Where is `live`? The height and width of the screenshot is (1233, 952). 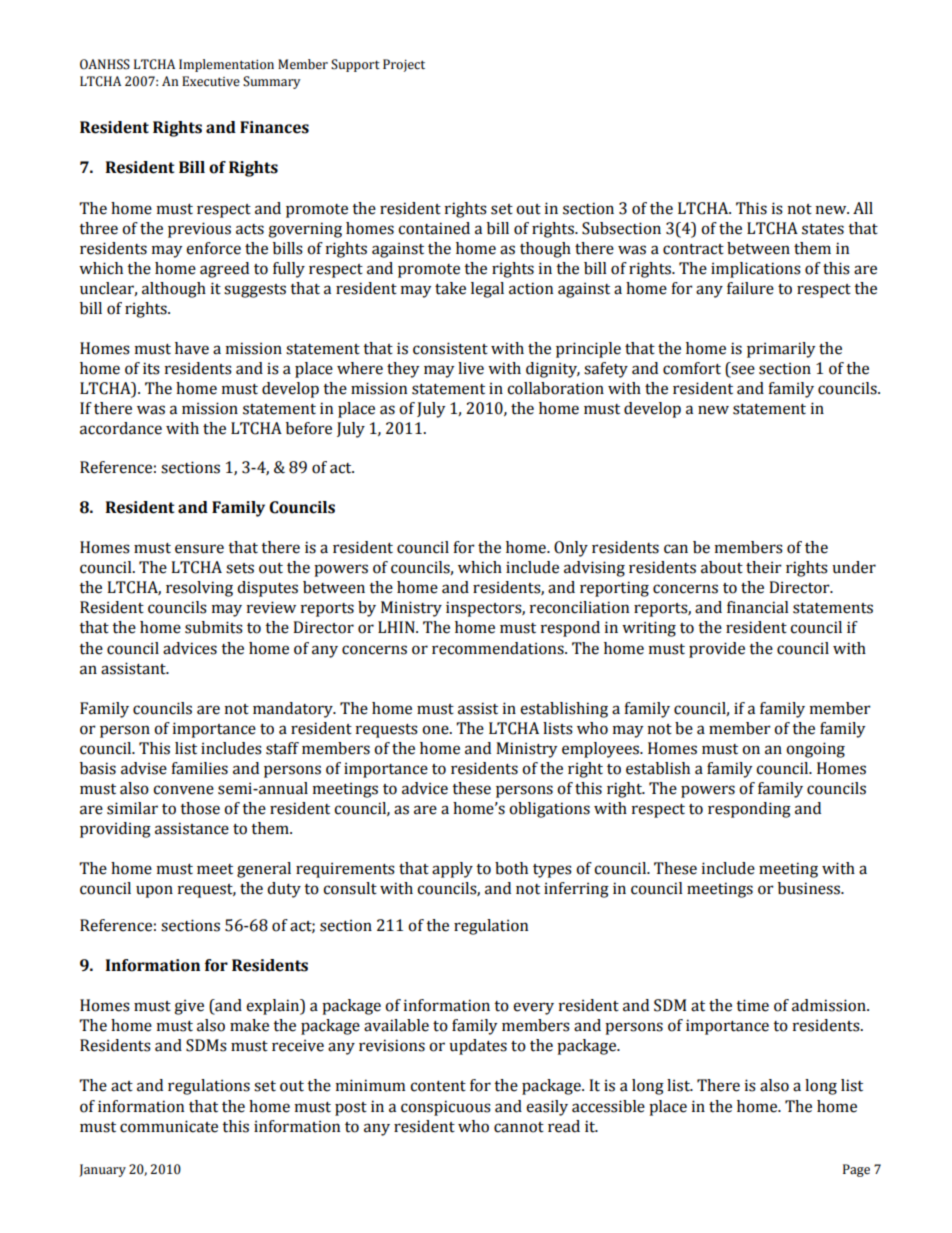 live is located at coordinates (471, 368).
